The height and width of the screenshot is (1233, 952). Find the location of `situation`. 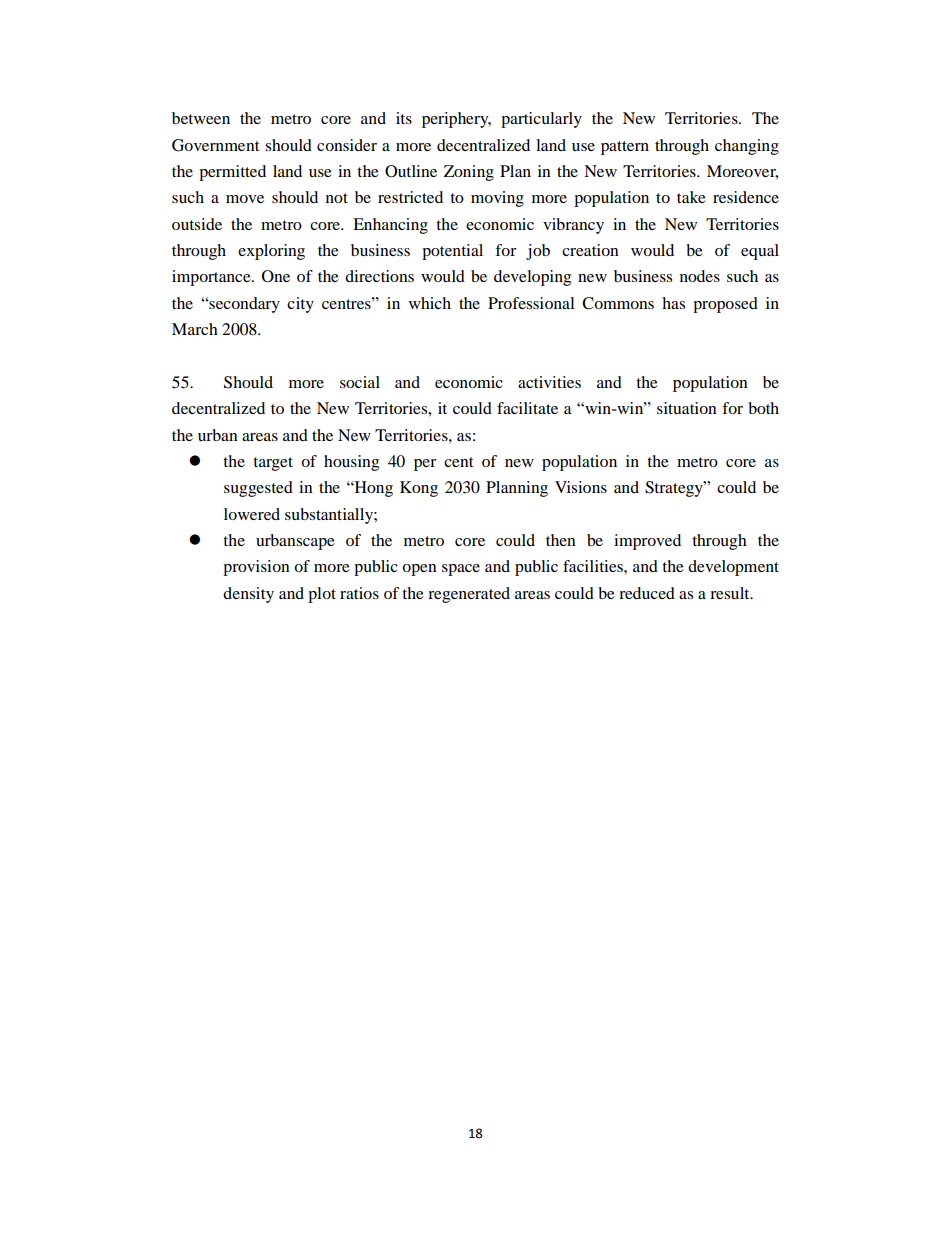

situation is located at coordinates (687, 408).
